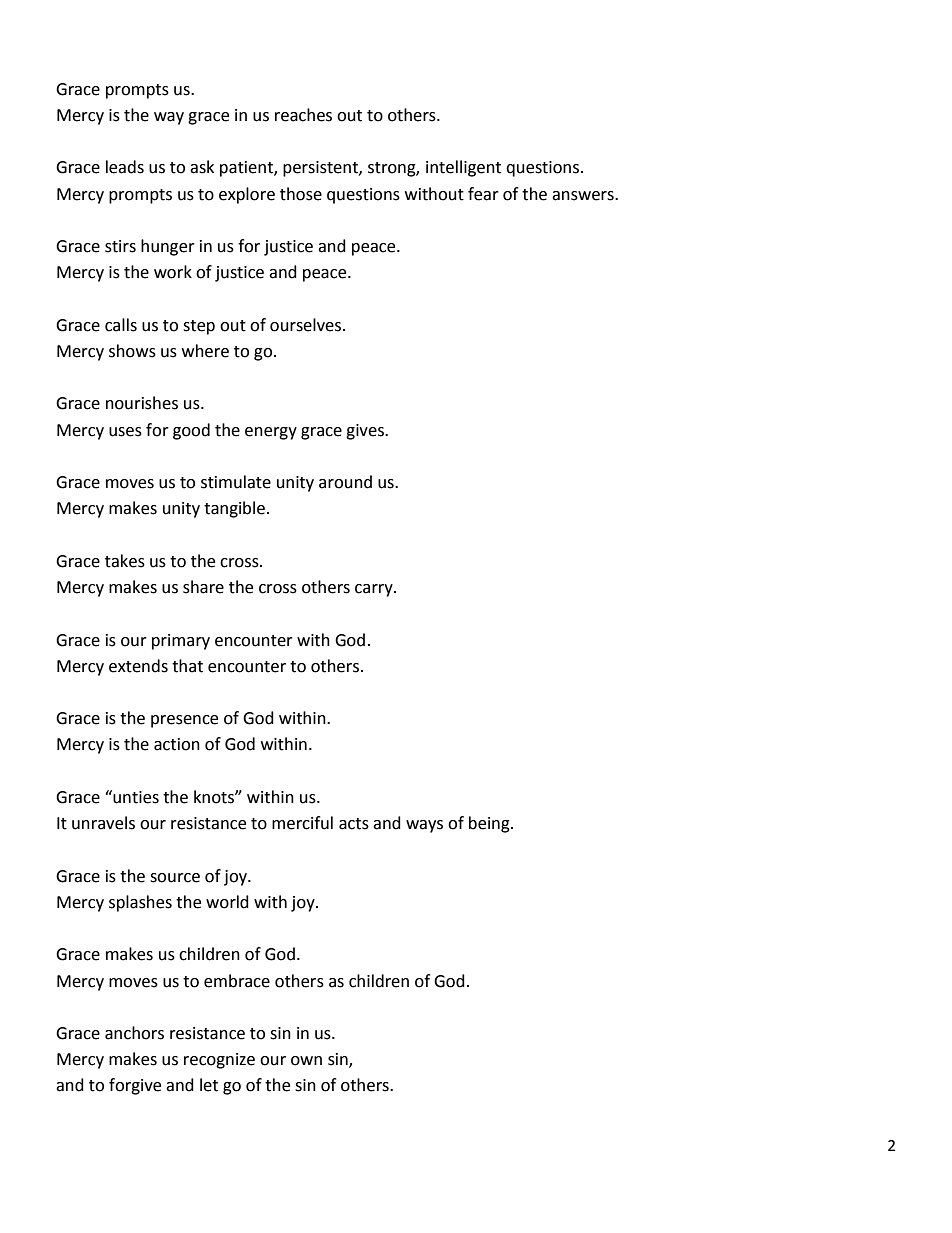 This screenshot has width=952, height=1233. What do you see at coordinates (375, 590) in the screenshot?
I see `carry` at bounding box center [375, 590].
